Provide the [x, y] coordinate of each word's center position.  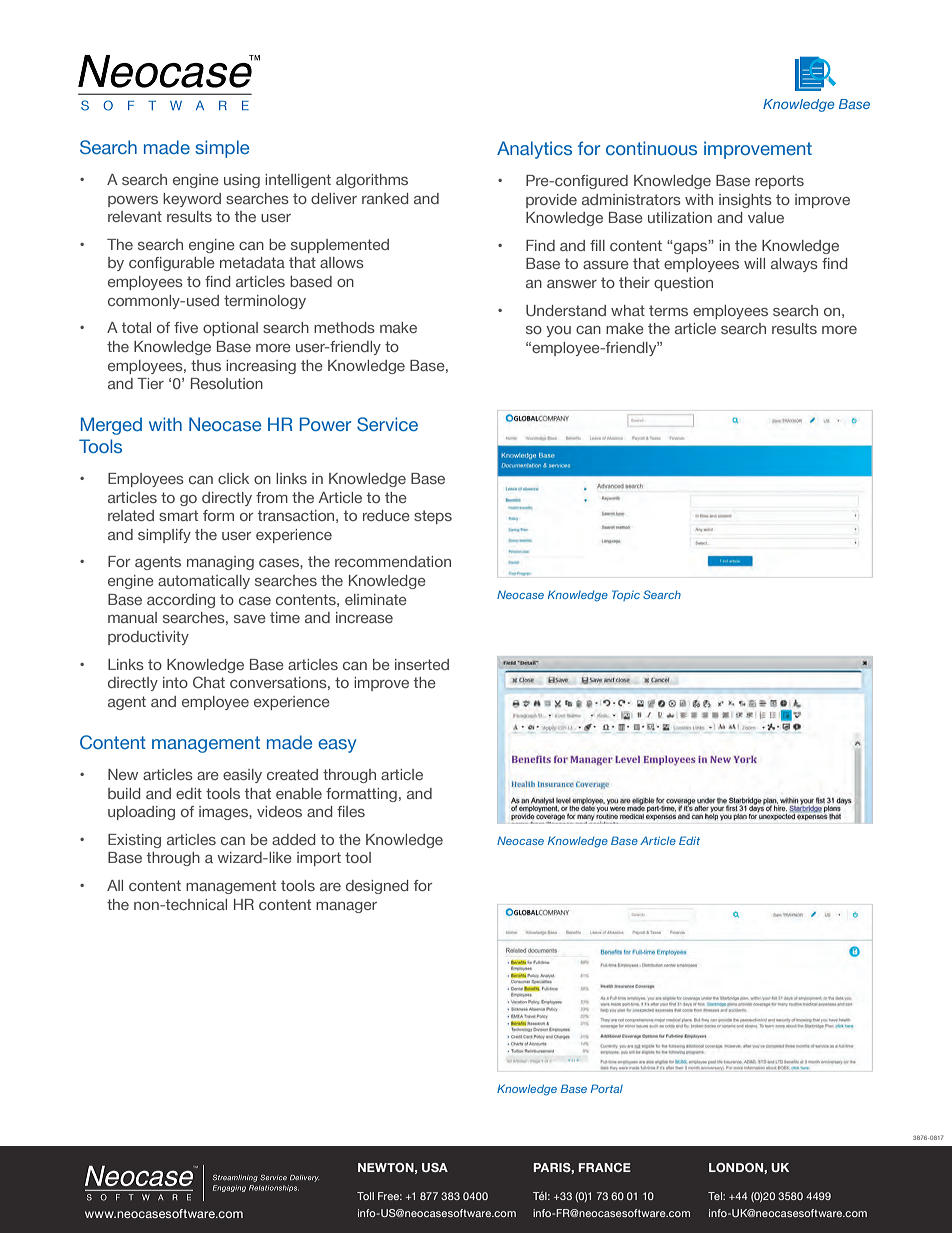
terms [668, 310]
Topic [626, 595]
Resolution [227, 383]
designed [377, 887]
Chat [209, 682]
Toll [365, 1196]
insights [745, 201]
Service [387, 424]
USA [435, 1167]
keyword [192, 200]
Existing [134, 841]
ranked [385, 198]
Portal [607, 1088]
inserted [422, 664]
